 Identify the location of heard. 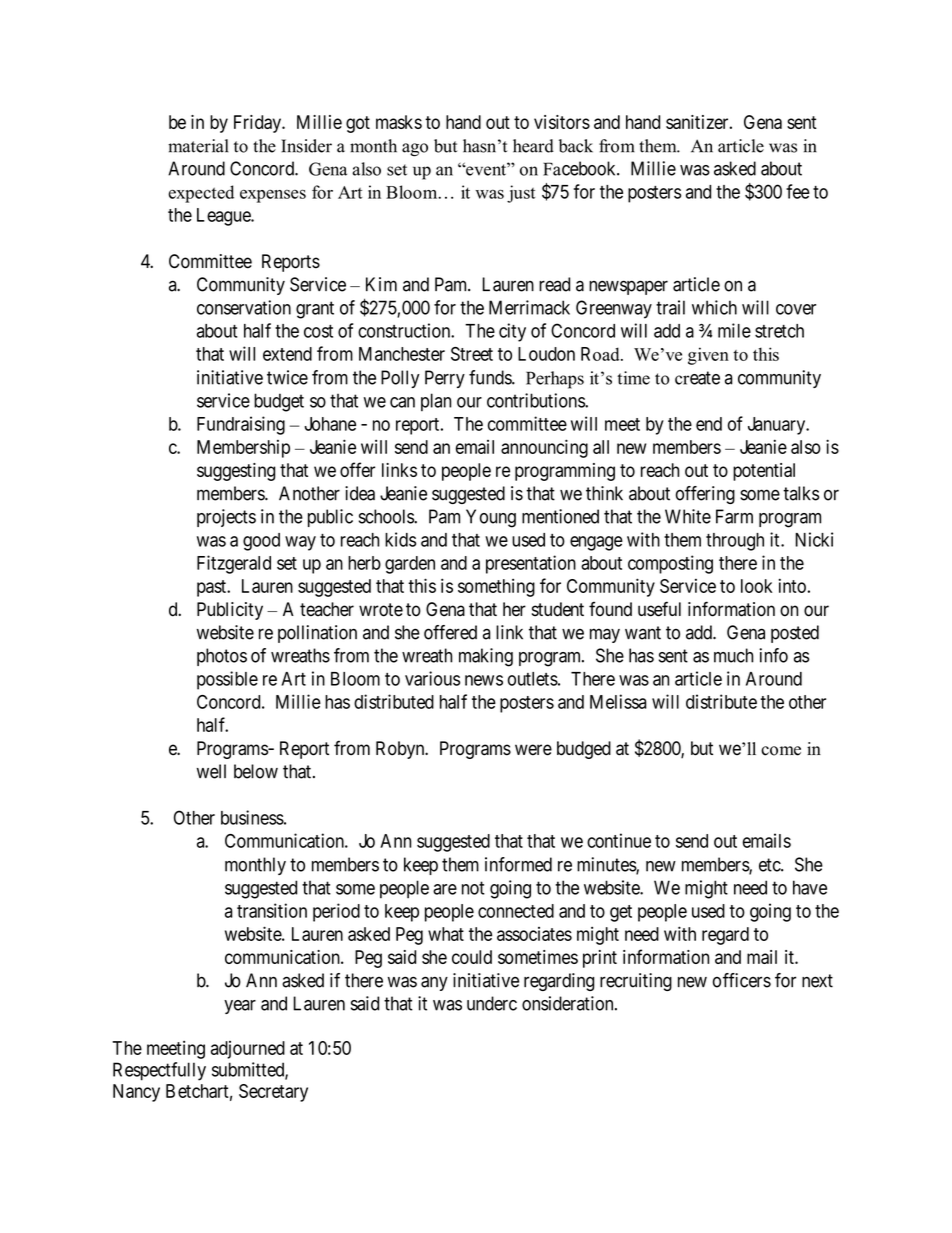
(533, 146).
